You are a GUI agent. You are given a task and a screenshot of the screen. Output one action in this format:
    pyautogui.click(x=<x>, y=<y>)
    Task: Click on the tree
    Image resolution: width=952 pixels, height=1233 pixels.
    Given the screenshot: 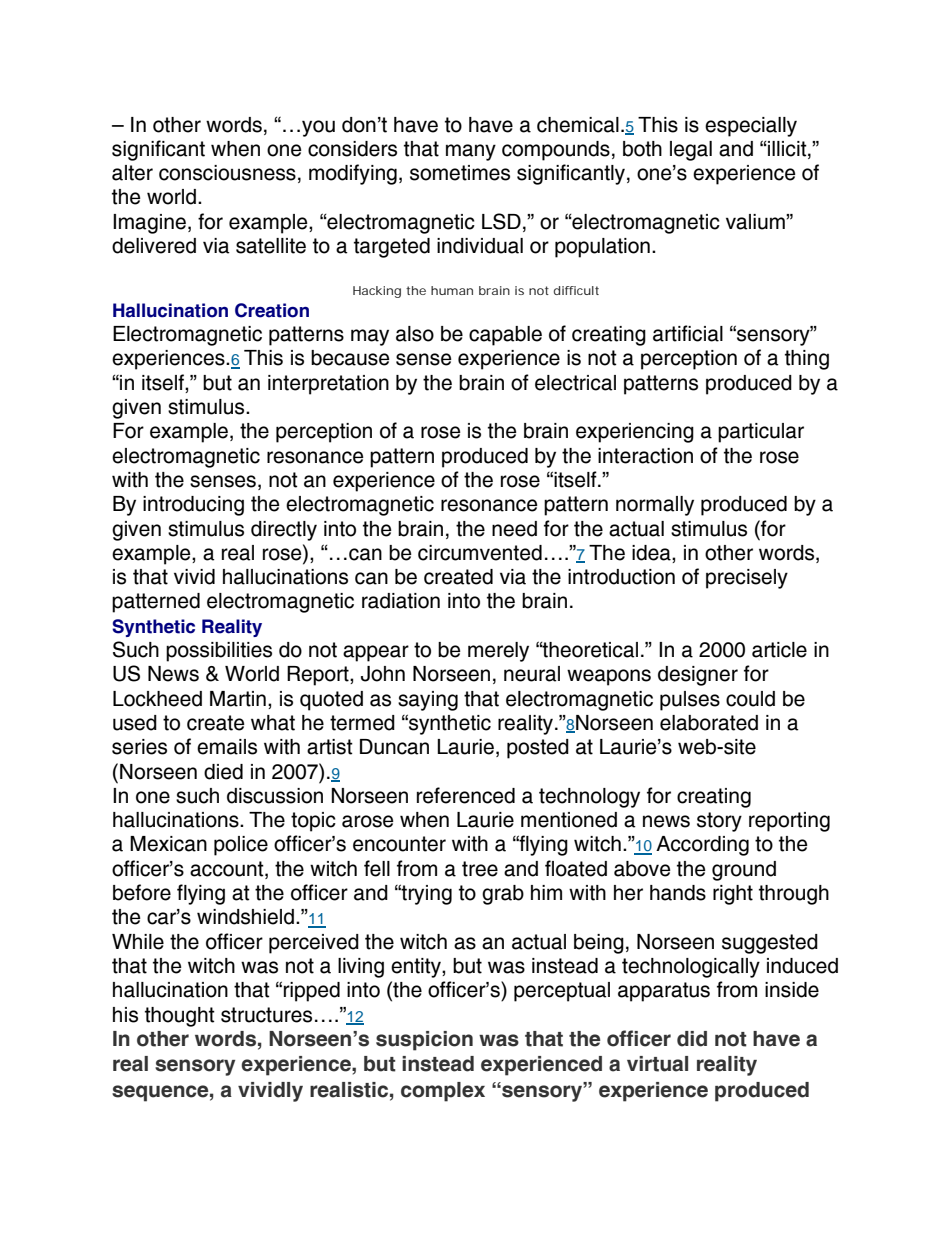 What is the action you would take?
    pyautogui.click(x=480, y=869)
